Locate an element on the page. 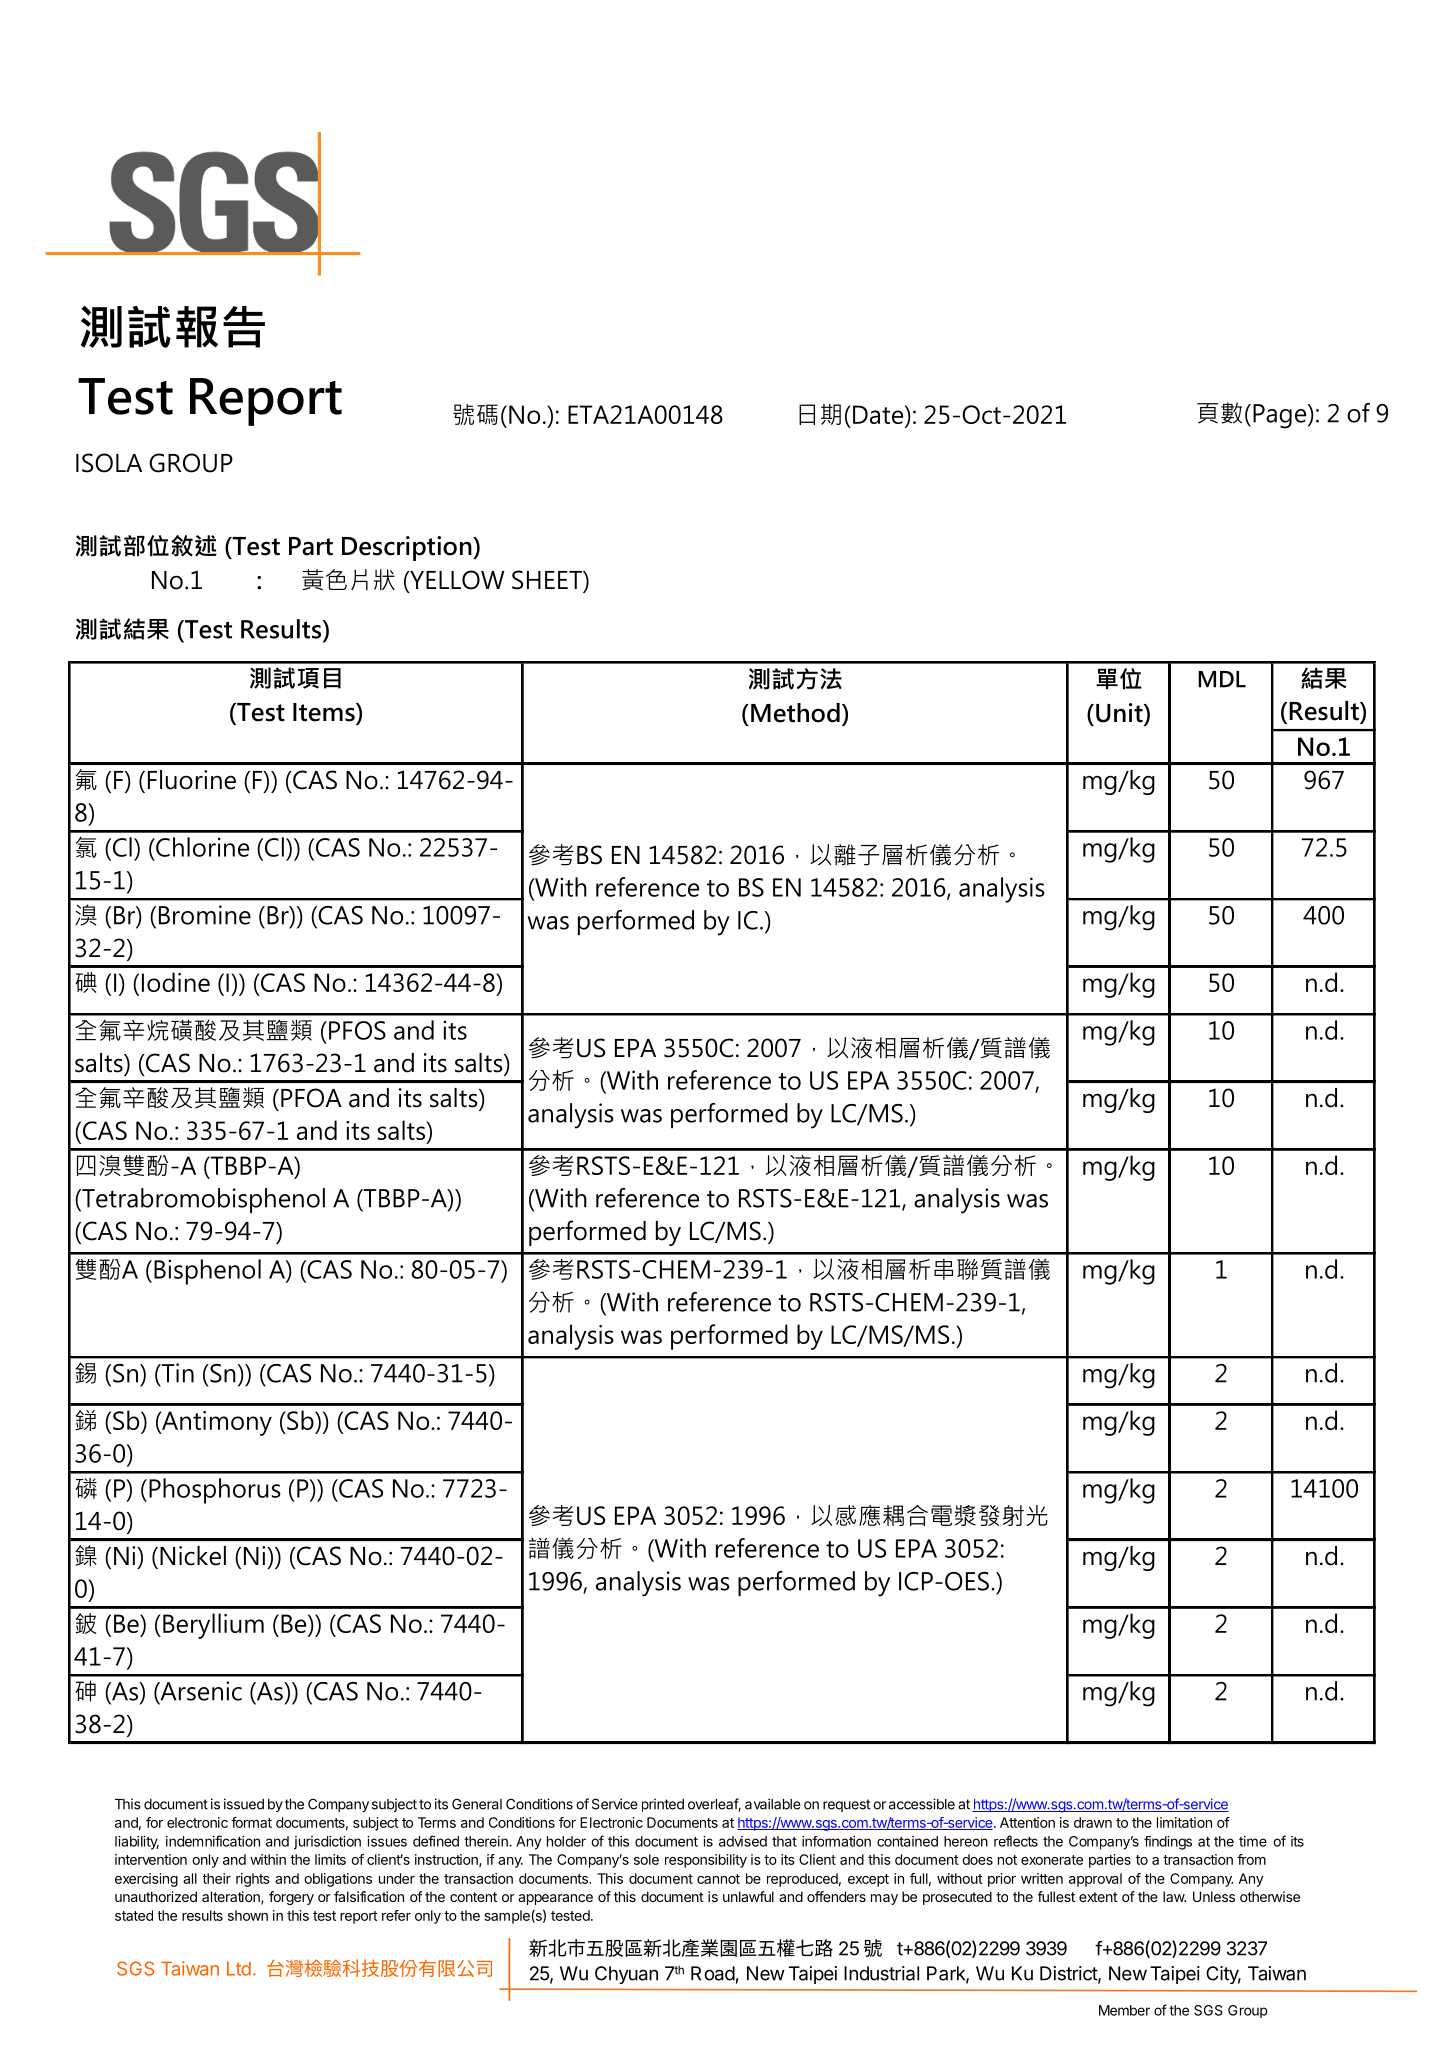 The height and width of the page is (2045, 1446). MDL is located at coordinates (1222, 679).
